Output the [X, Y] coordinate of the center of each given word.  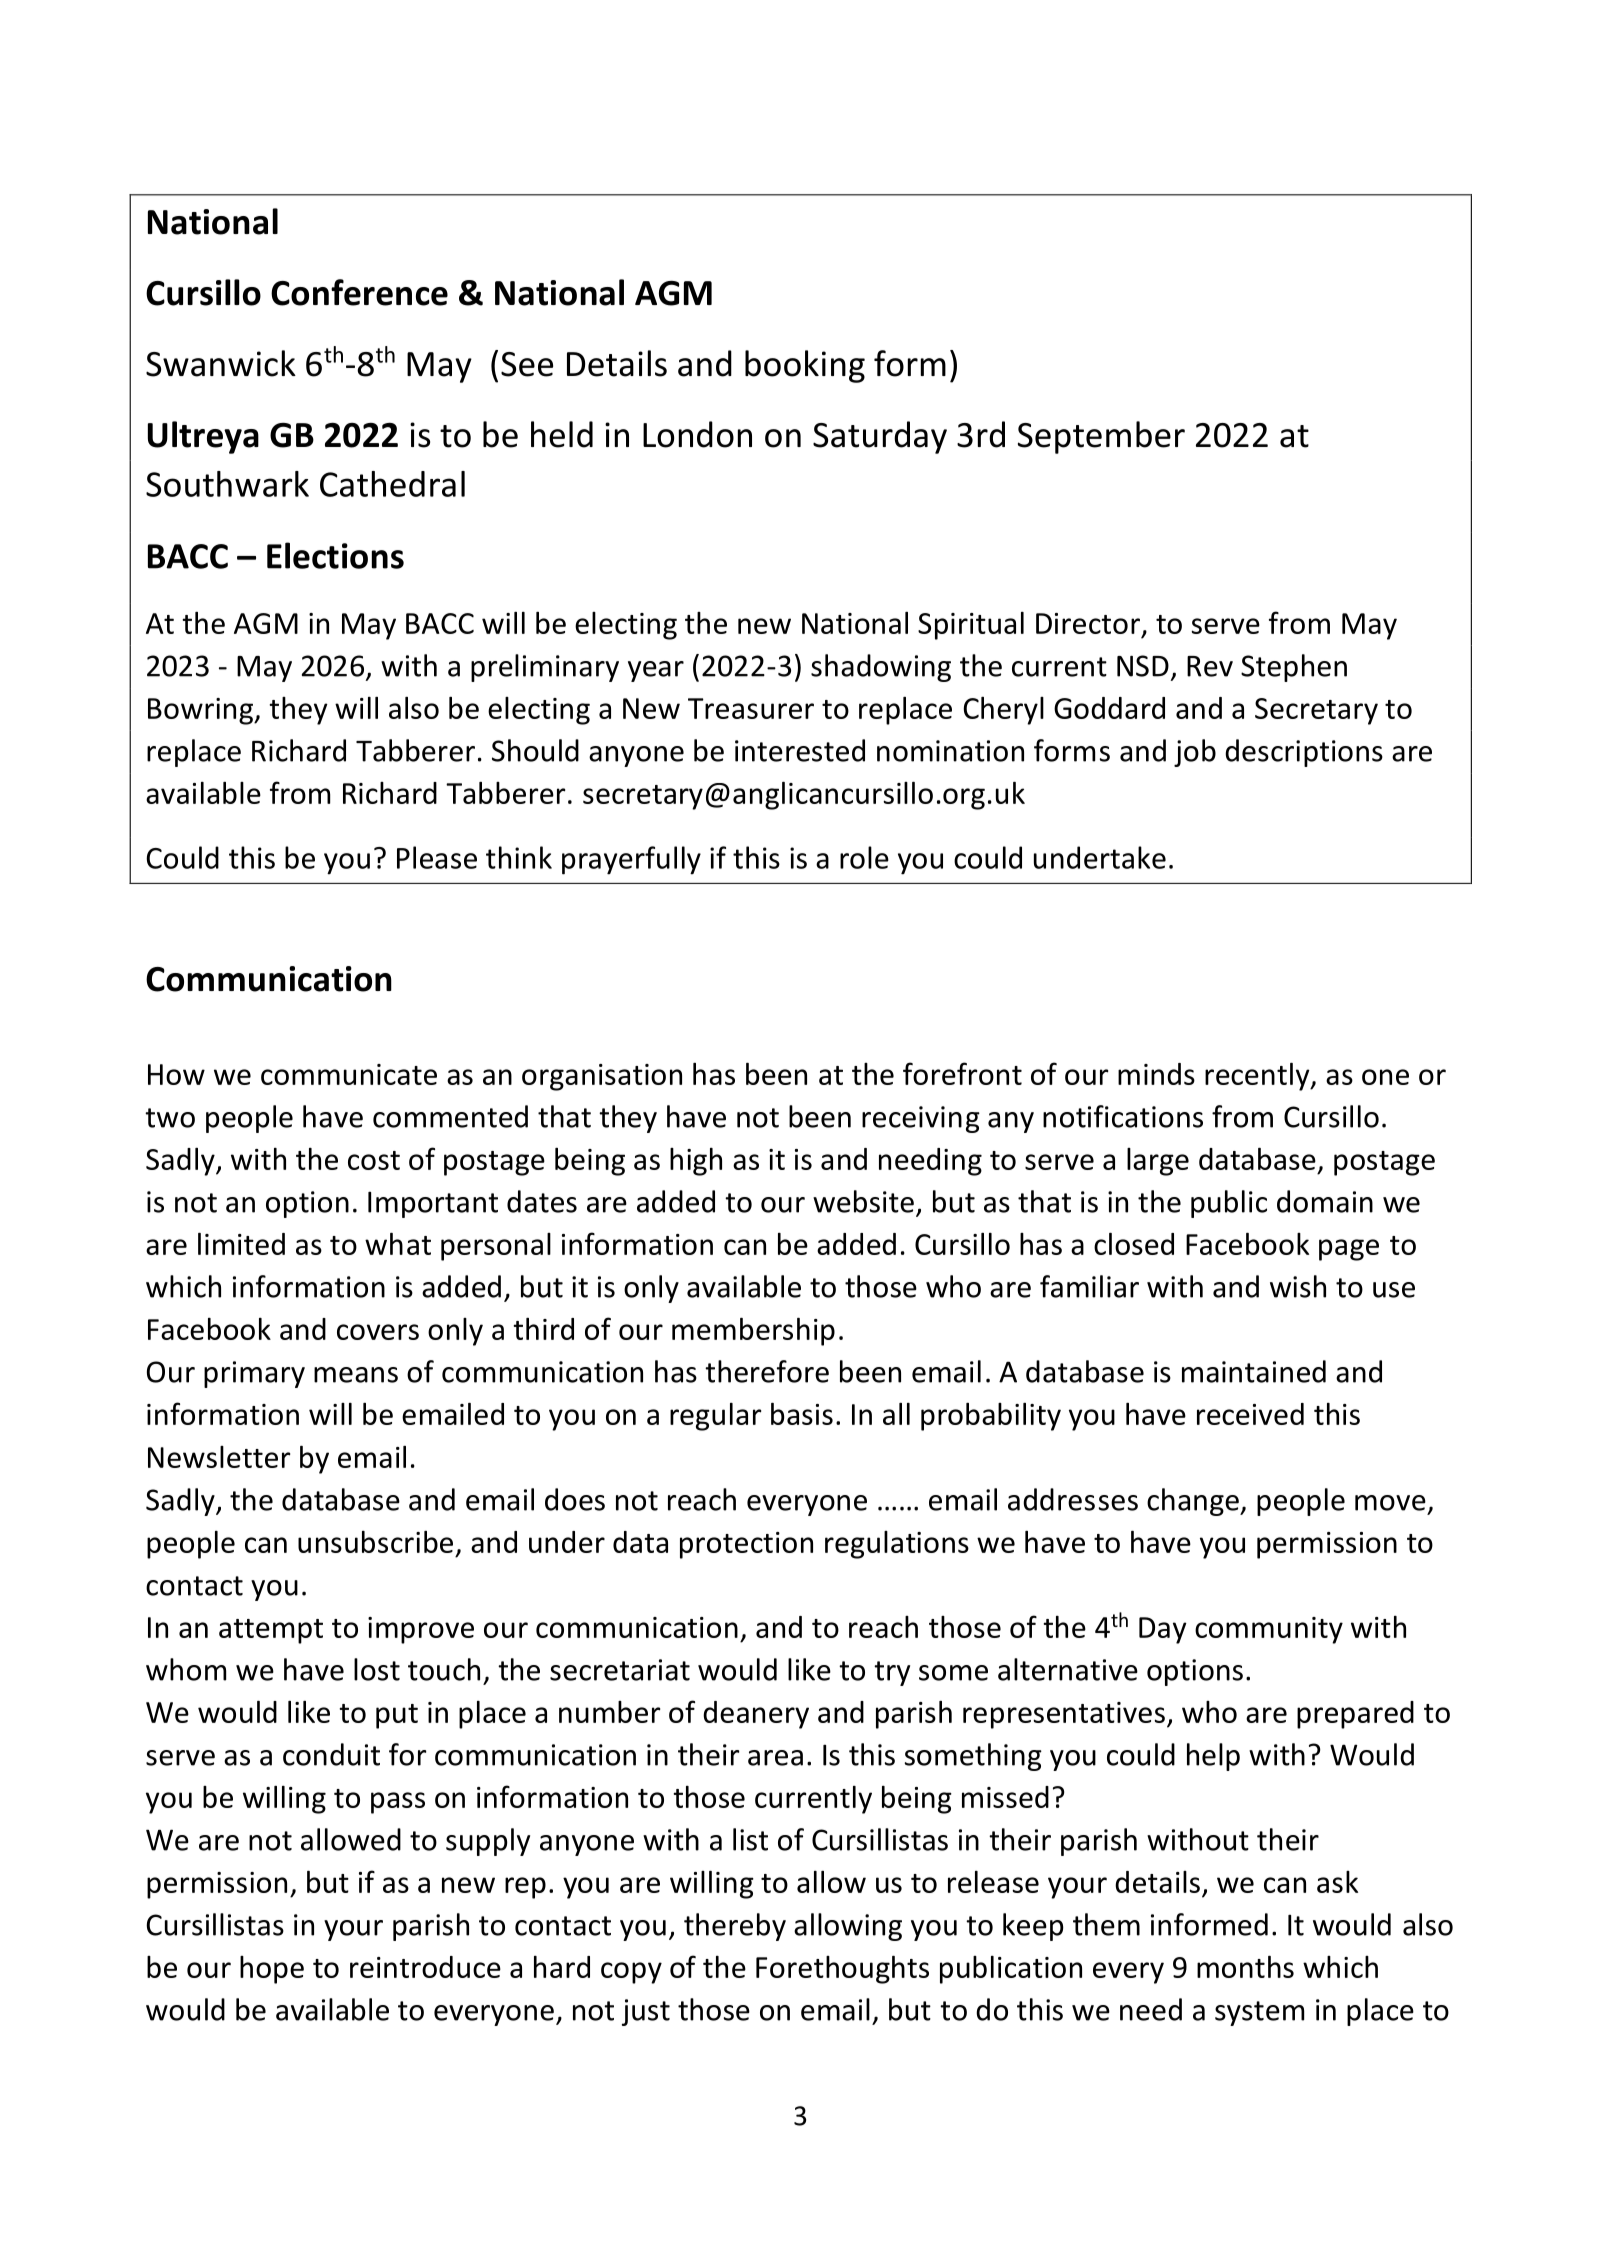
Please [437, 857]
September [1101, 437]
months [1245, 1967]
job [1195, 753]
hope [272, 1970]
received [1250, 1414]
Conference [359, 292]
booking [805, 366]
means [356, 1375]
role [864, 857]
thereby [735, 1927]
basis [802, 1414]
